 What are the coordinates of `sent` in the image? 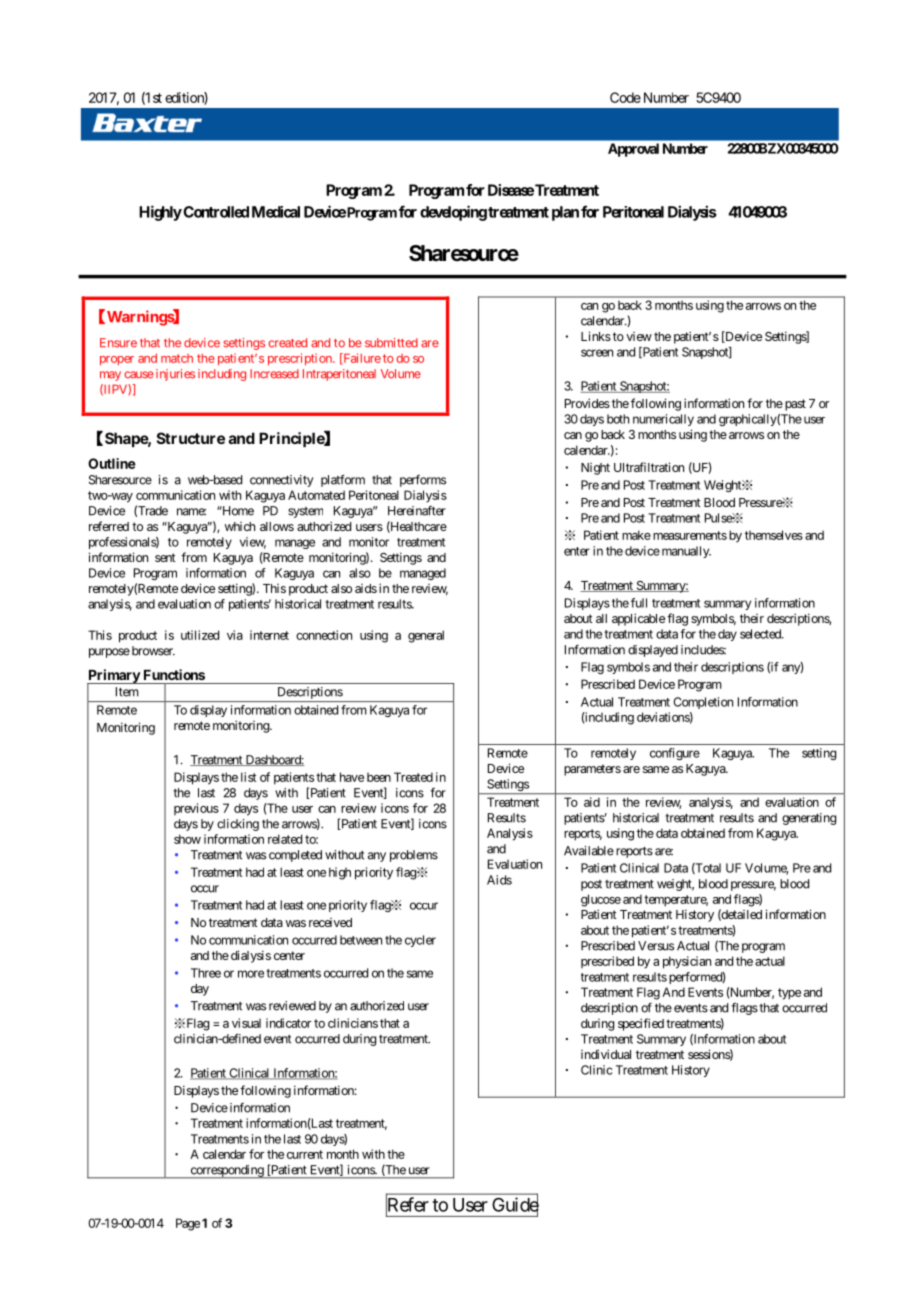 It's located at (165, 557).
